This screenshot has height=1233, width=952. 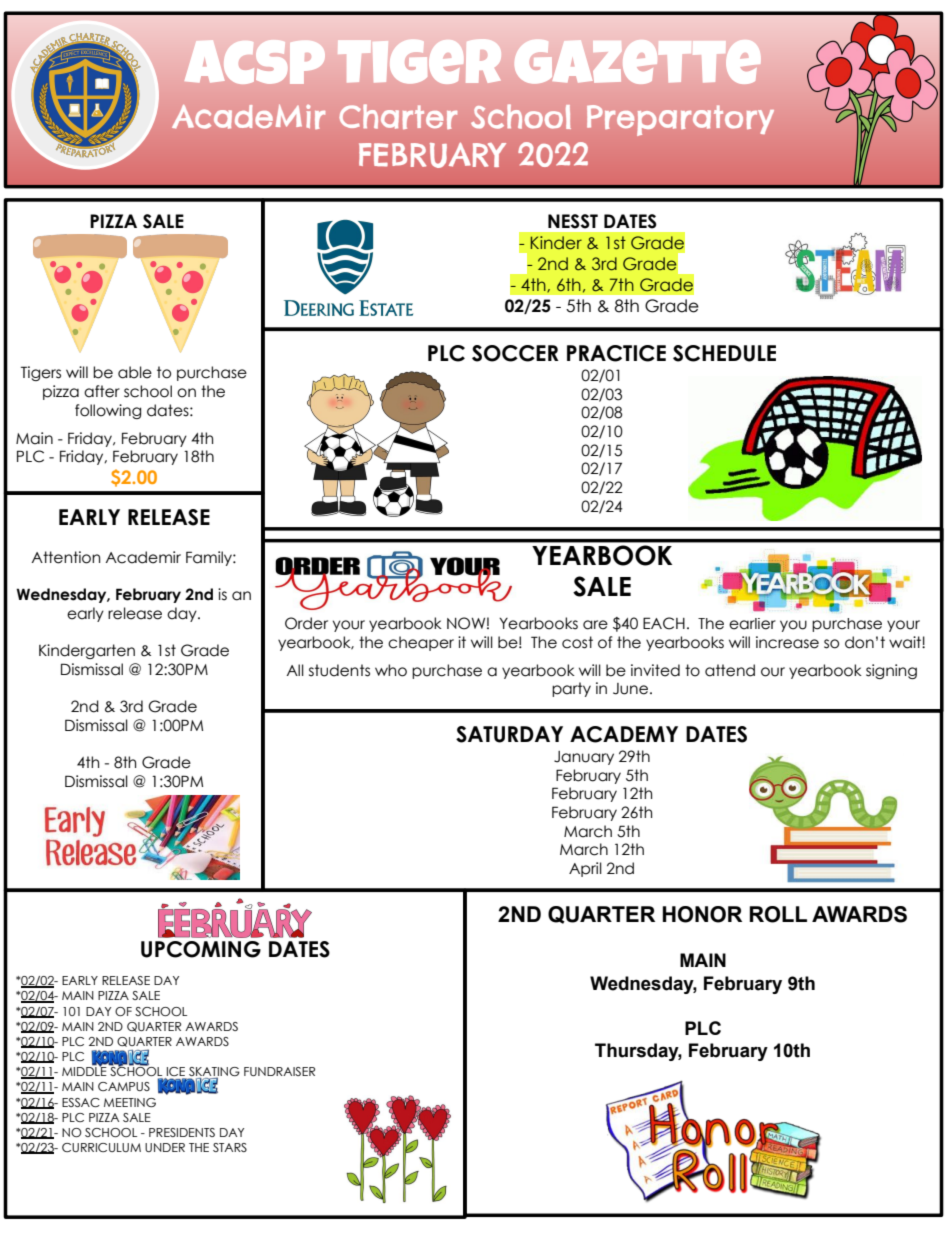 What do you see at coordinates (778, 914) in the screenshot?
I see `ROLL` at bounding box center [778, 914].
